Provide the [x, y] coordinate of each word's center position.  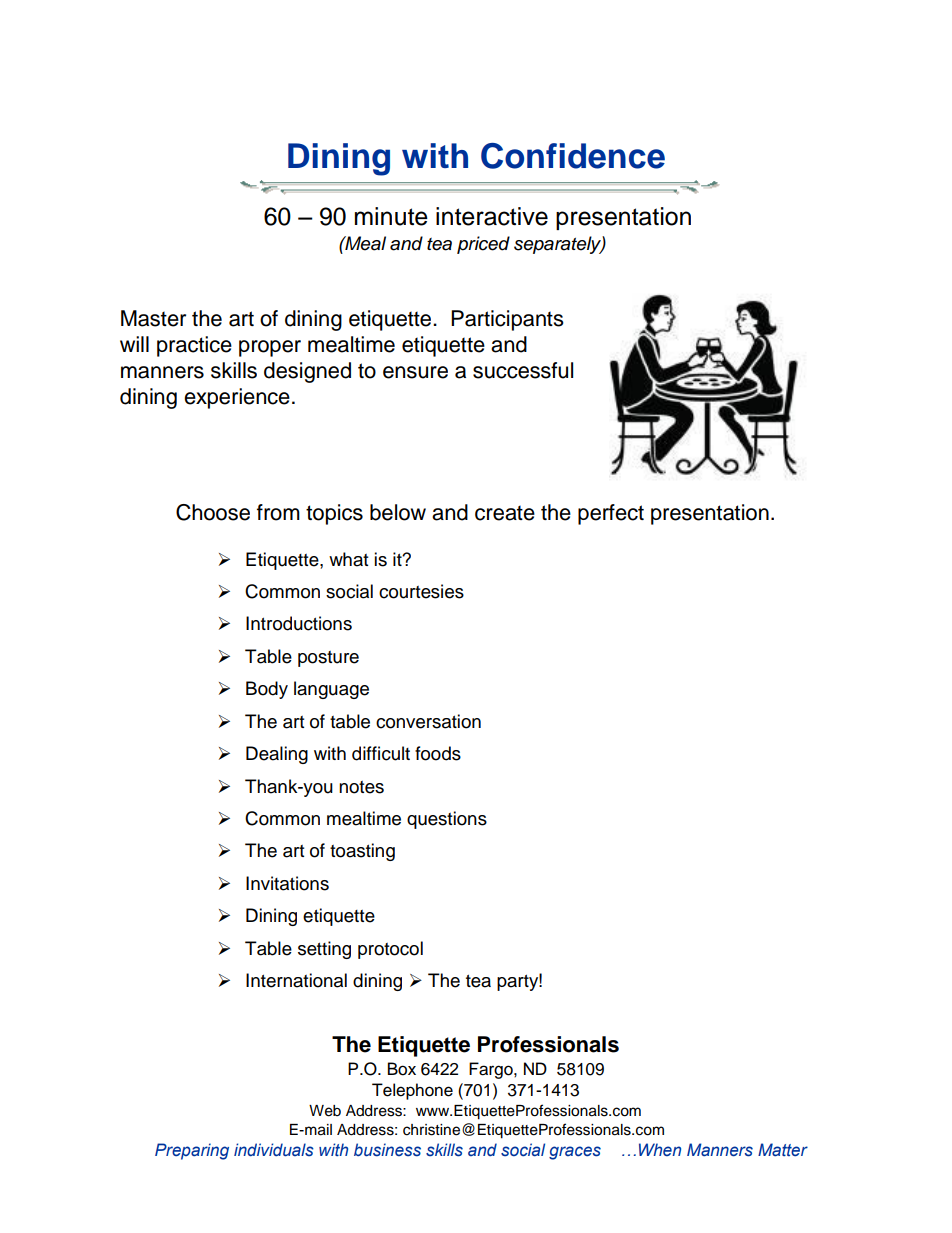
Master [153, 318]
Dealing [277, 755]
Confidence [573, 156]
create [505, 513]
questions [447, 820]
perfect [611, 514]
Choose [213, 512]
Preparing [192, 1151]
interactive [492, 216]
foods [438, 753]
